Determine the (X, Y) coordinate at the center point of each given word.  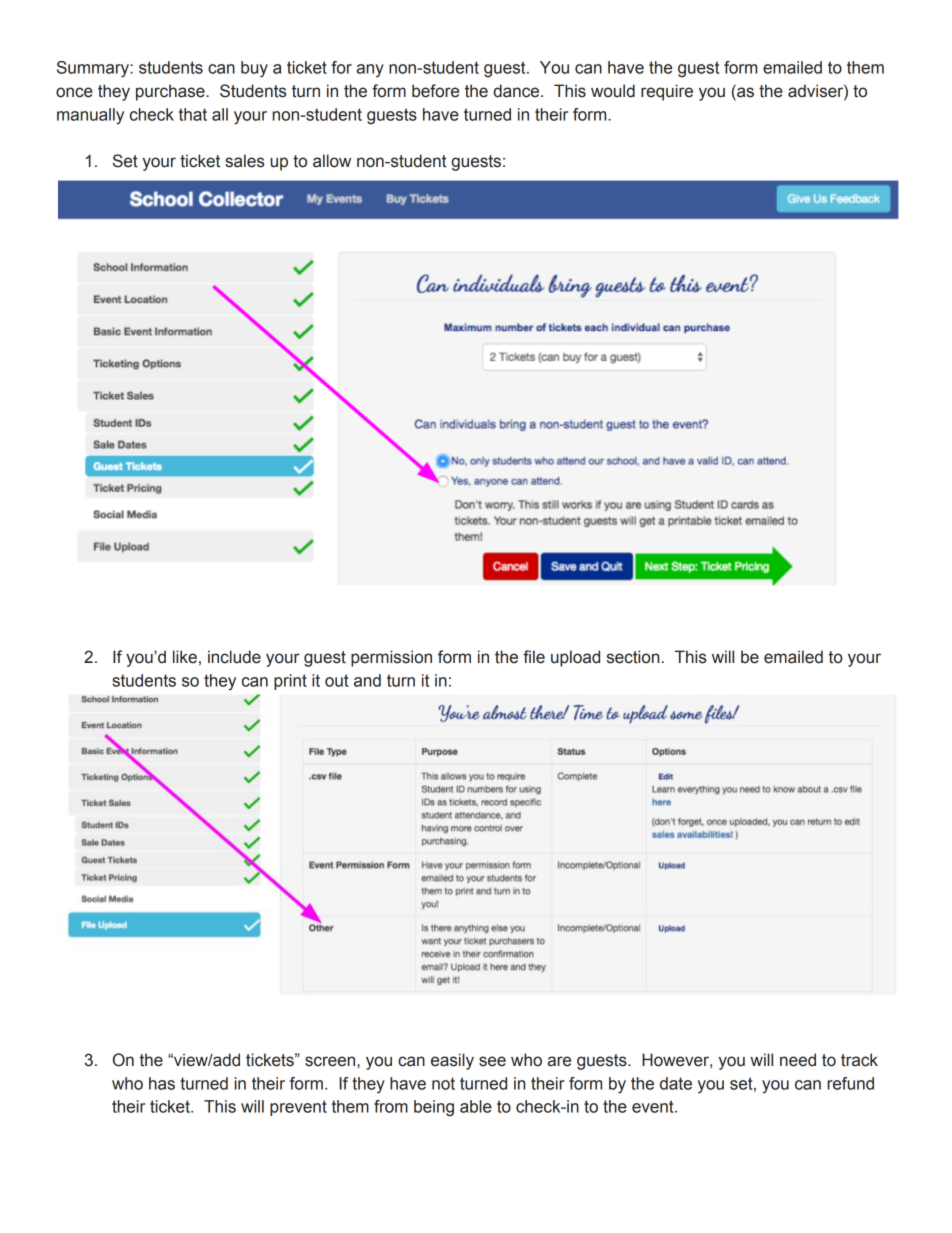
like (185, 657)
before (435, 91)
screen (331, 1061)
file (534, 657)
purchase (171, 92)
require (667, 92)
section (633, 657)
